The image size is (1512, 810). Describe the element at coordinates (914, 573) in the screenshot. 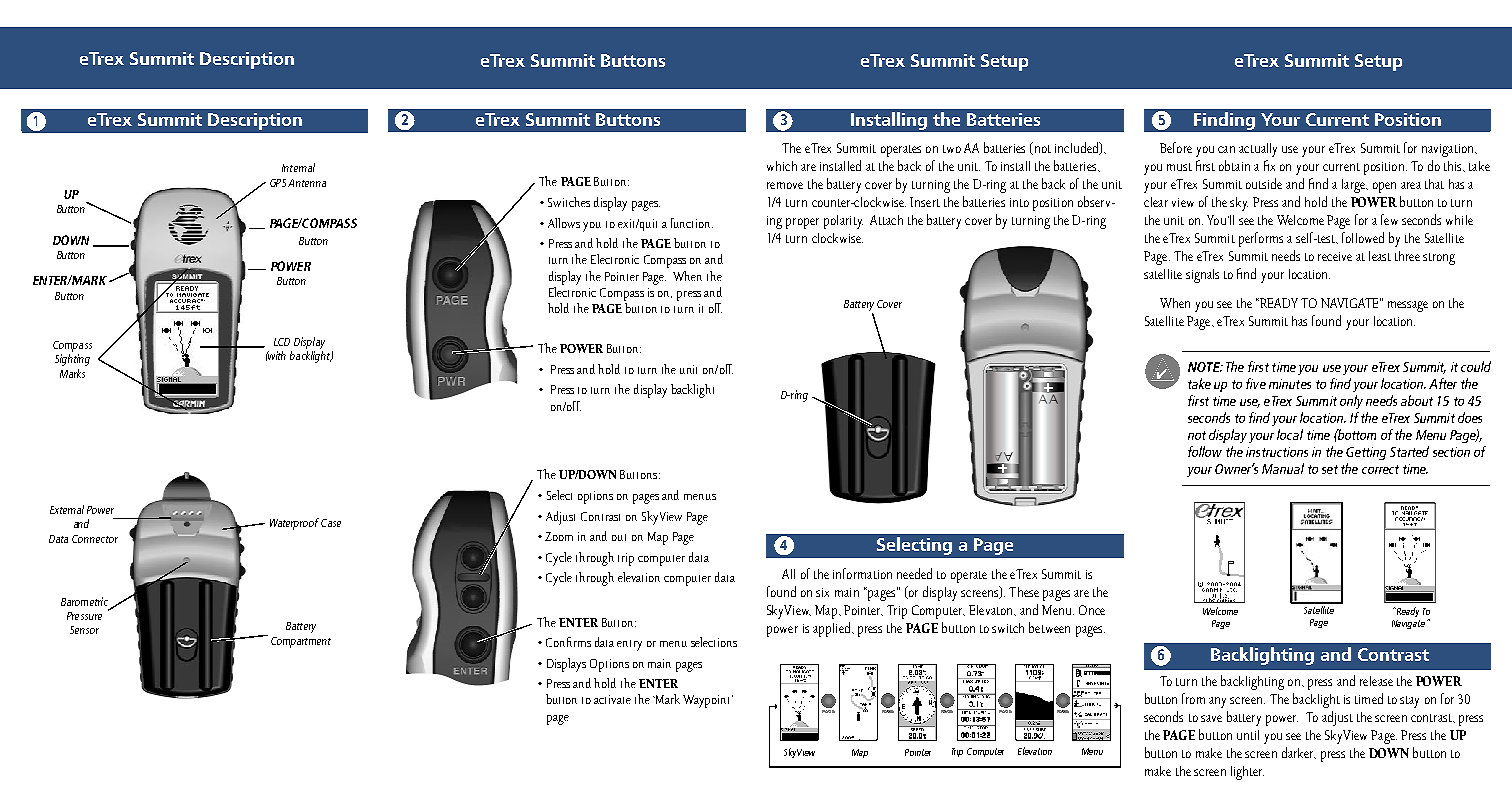

I see `needed` at that location.
